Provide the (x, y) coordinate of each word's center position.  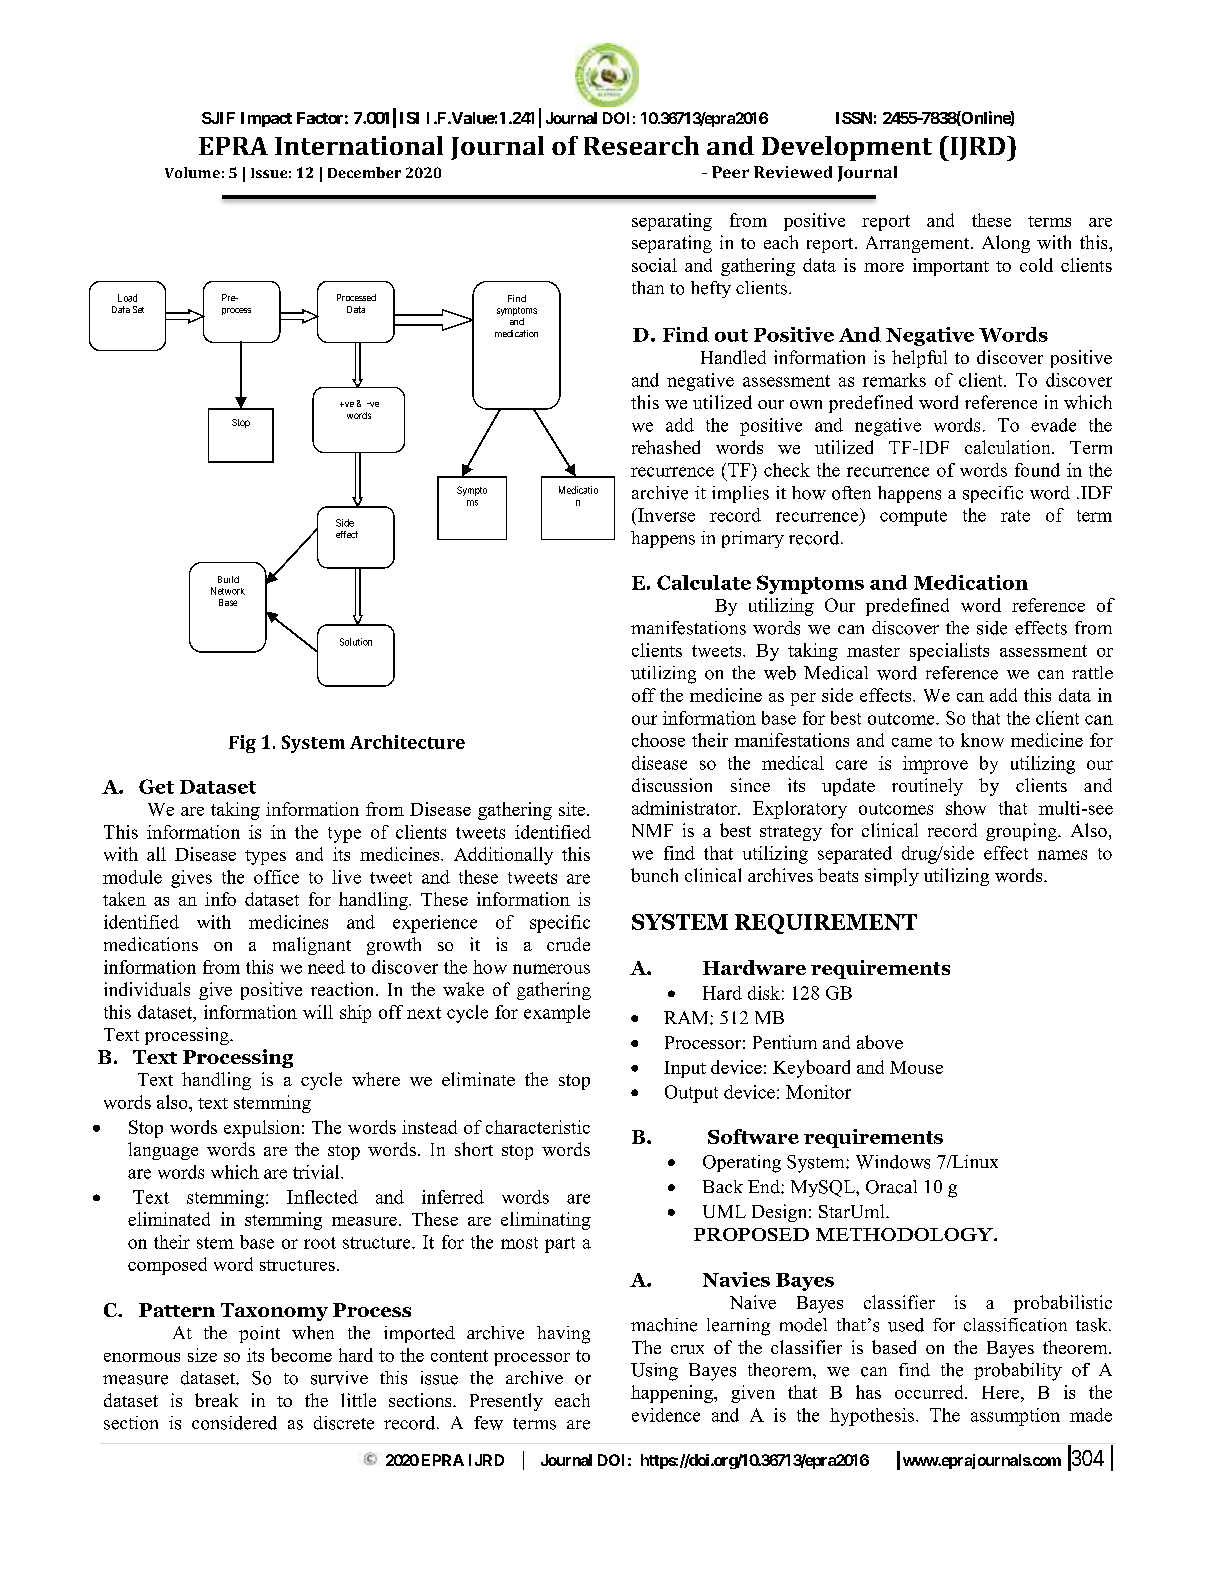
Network (228, 591)
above (880, 1042)
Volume (192, 172)
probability (1018, 1372)
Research (641, 145)
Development (847, 148)
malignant (312, 946)
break (216, 1400)
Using (654, 1372)
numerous (551, 969)
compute (913, 518)
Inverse (665, 515)
